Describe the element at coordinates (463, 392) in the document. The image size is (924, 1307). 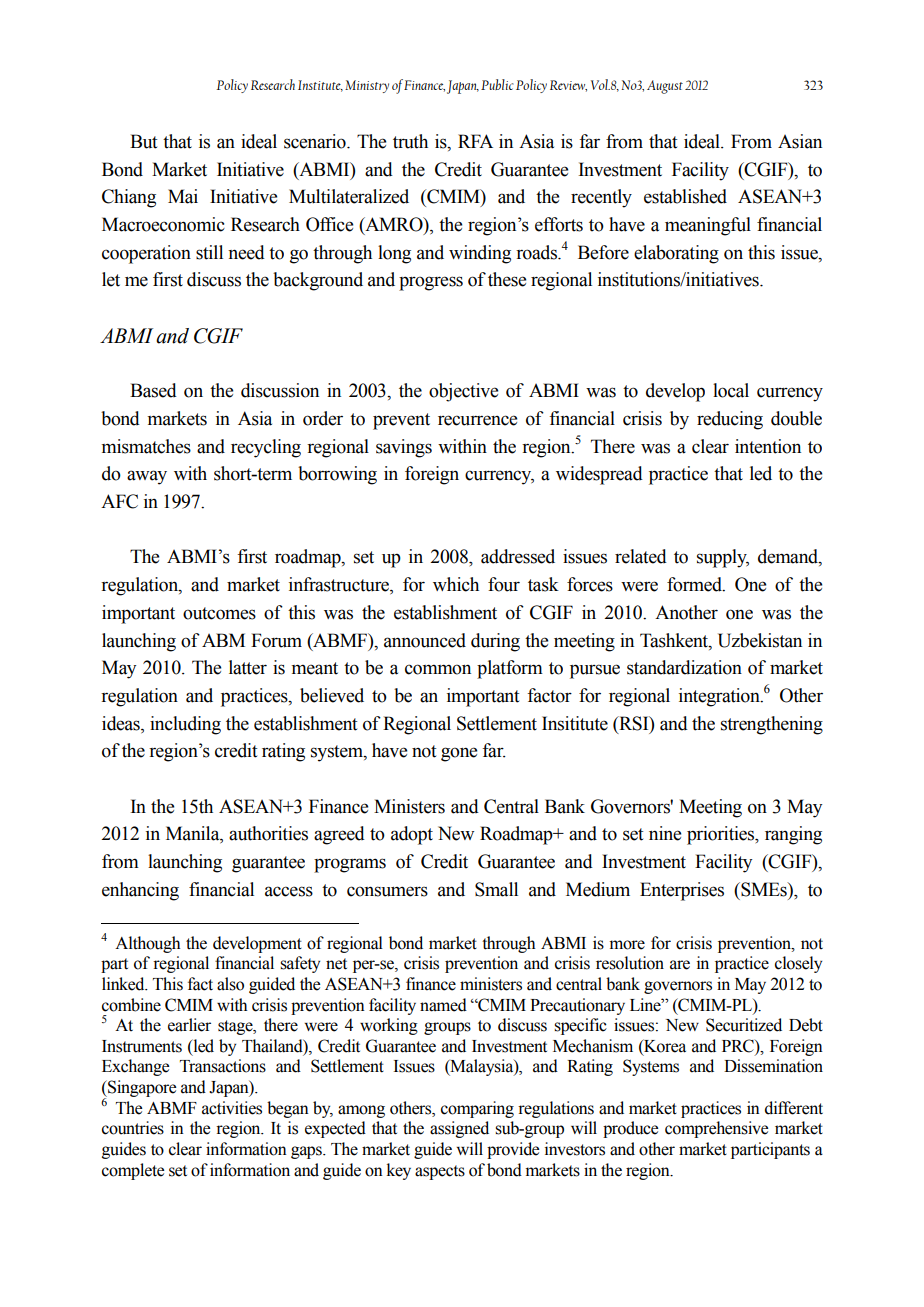
I see `objective` at that location.
